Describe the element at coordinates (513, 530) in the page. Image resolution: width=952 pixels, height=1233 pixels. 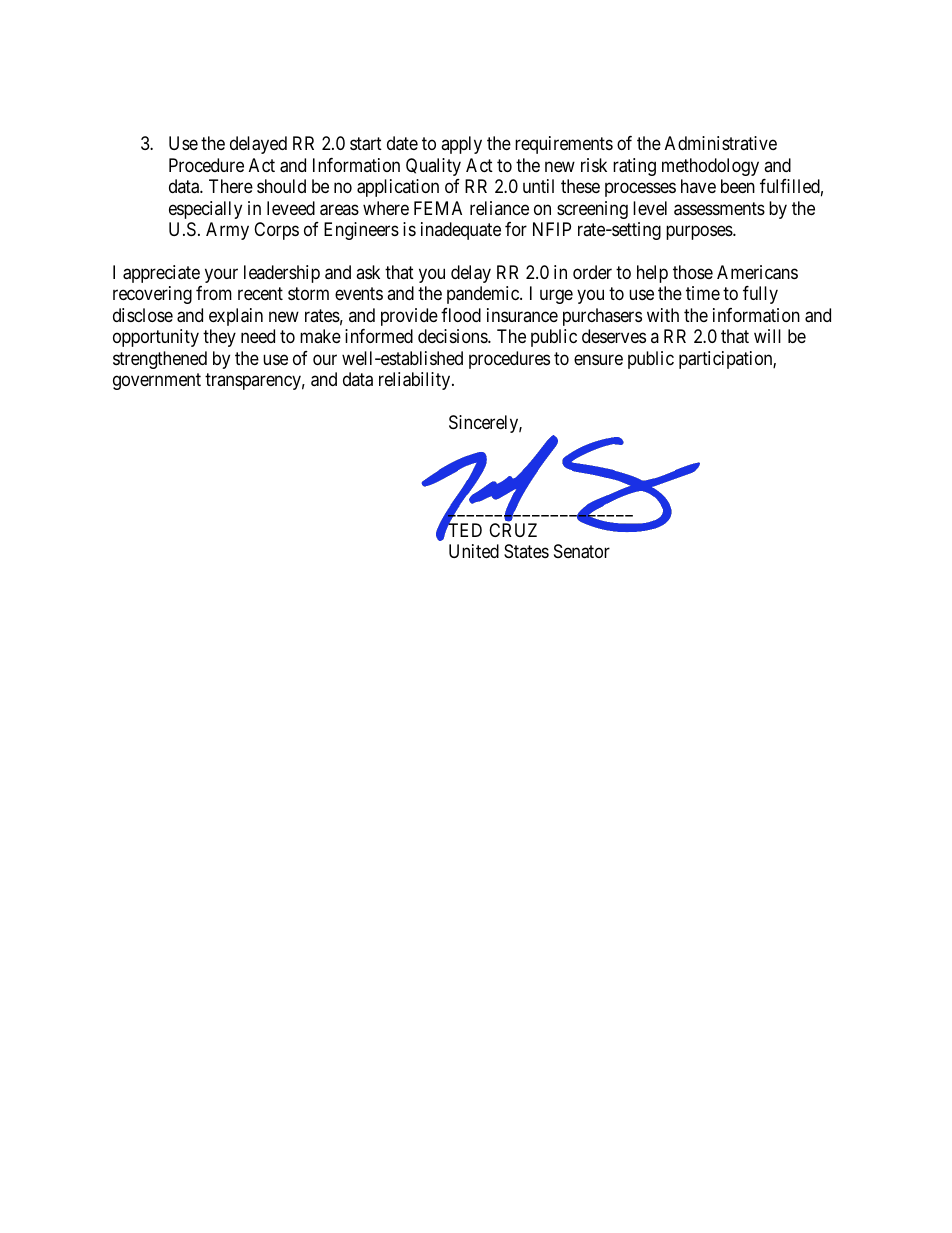
I see `CRUZ` at that location.
